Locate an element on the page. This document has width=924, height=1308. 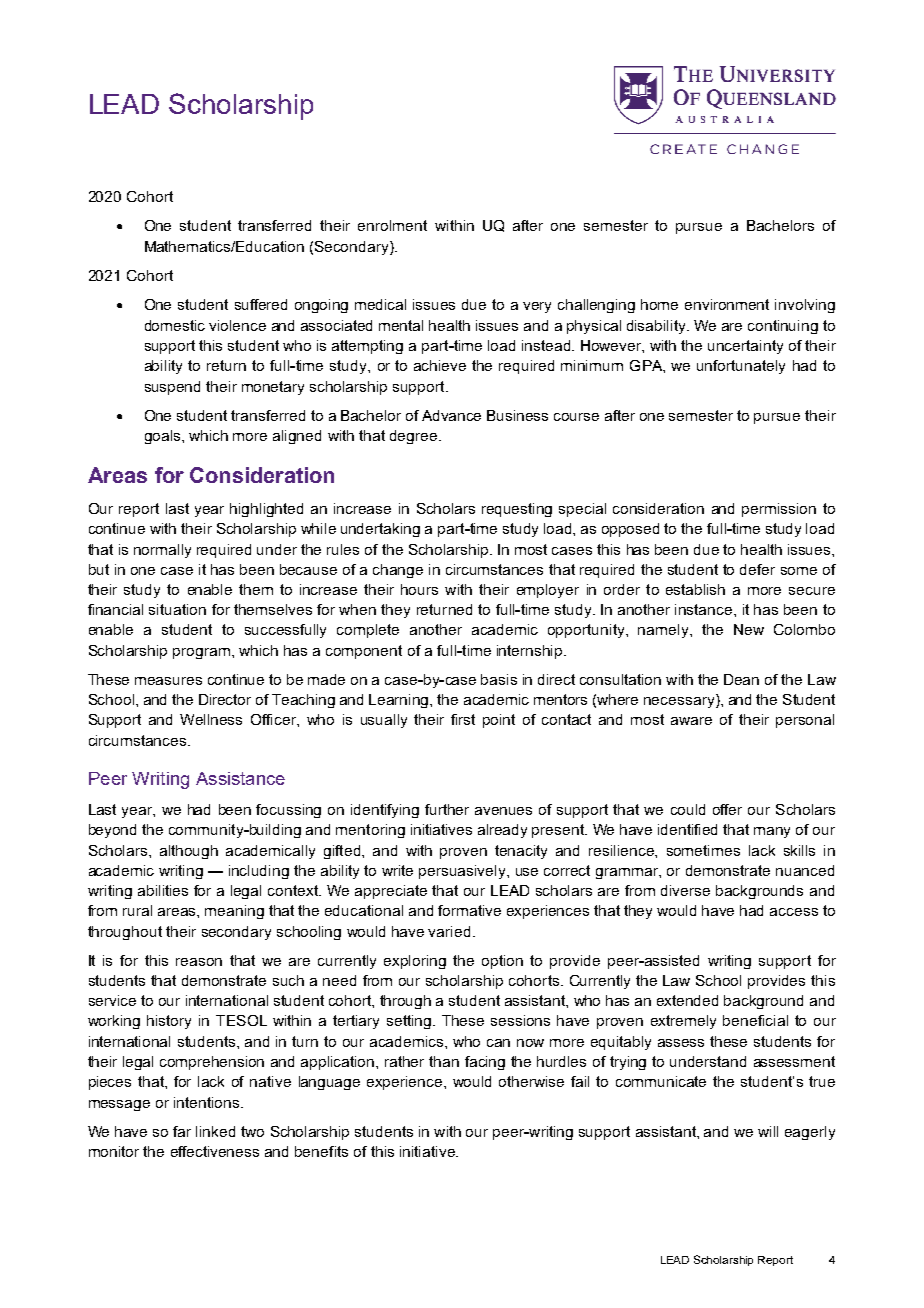
suffered is located at coordinates (261, 304).
